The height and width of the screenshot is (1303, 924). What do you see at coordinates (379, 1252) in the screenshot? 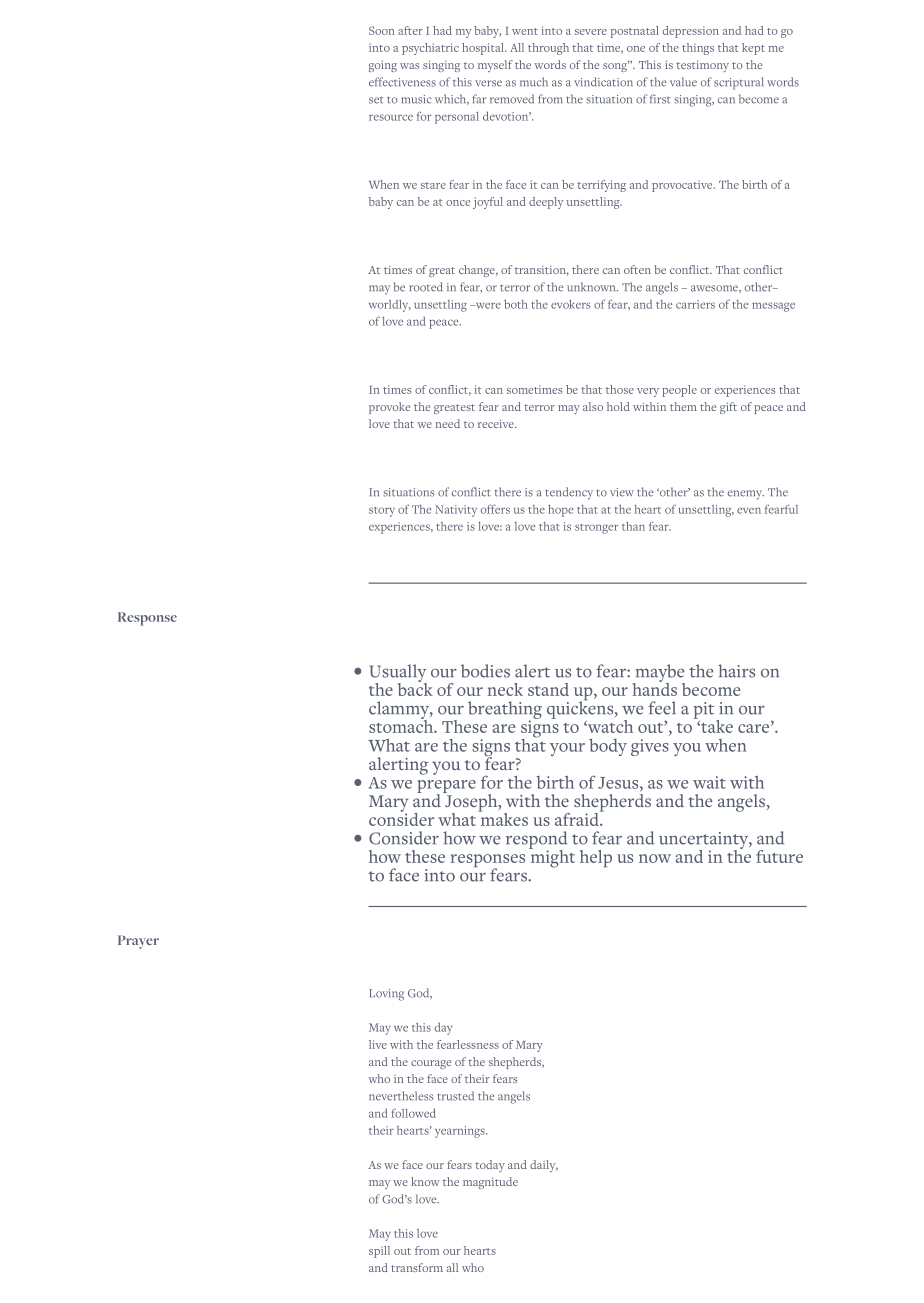
I see `spill` at bounding box center [379, 1252].
